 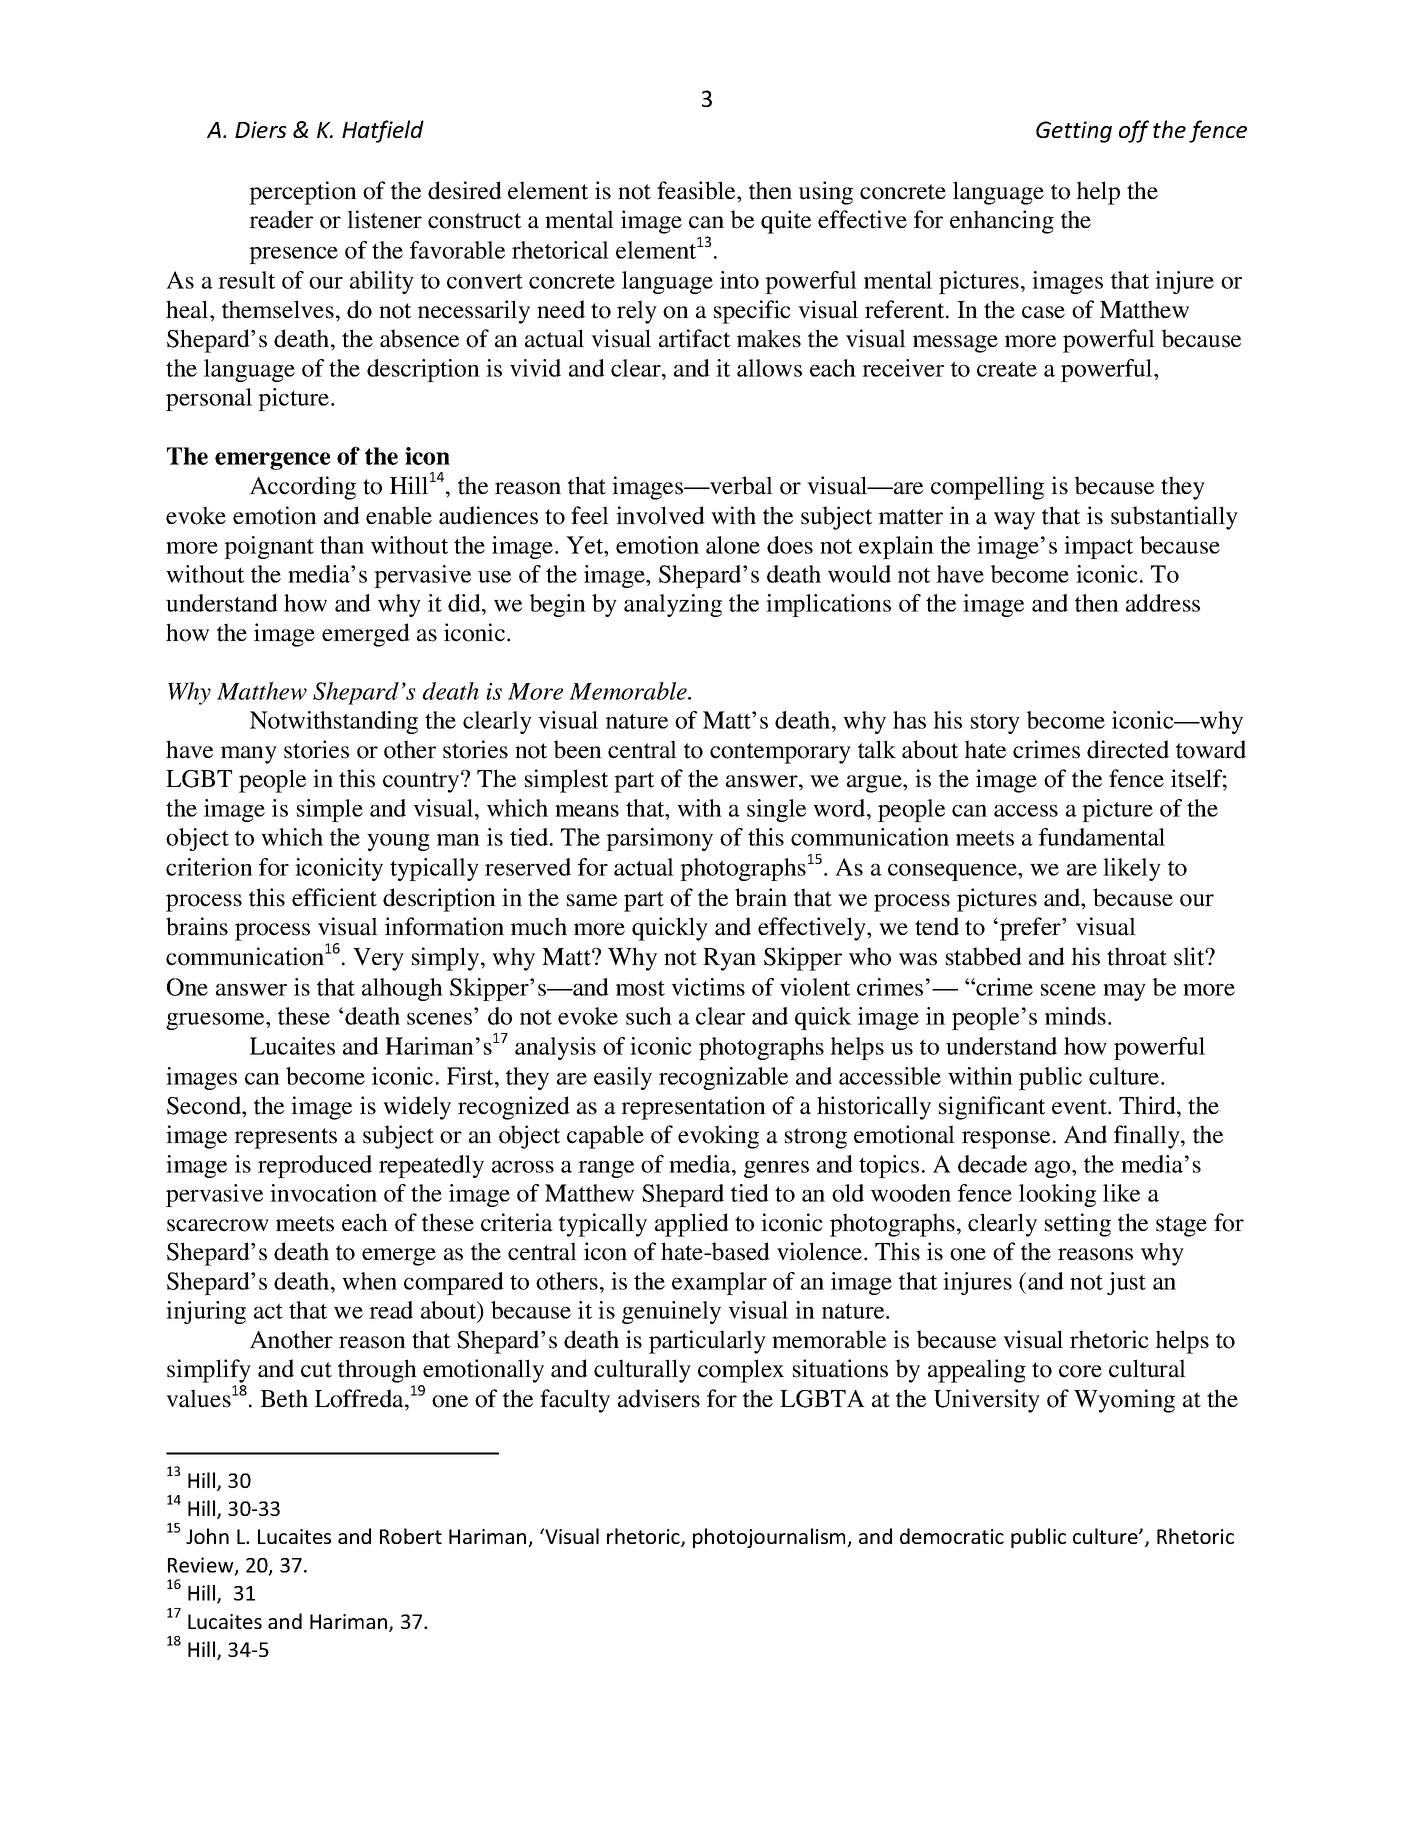 What do you see at coordinates (697, 190) in the page?
I see `feasible` at bounding box center [697, 190].
